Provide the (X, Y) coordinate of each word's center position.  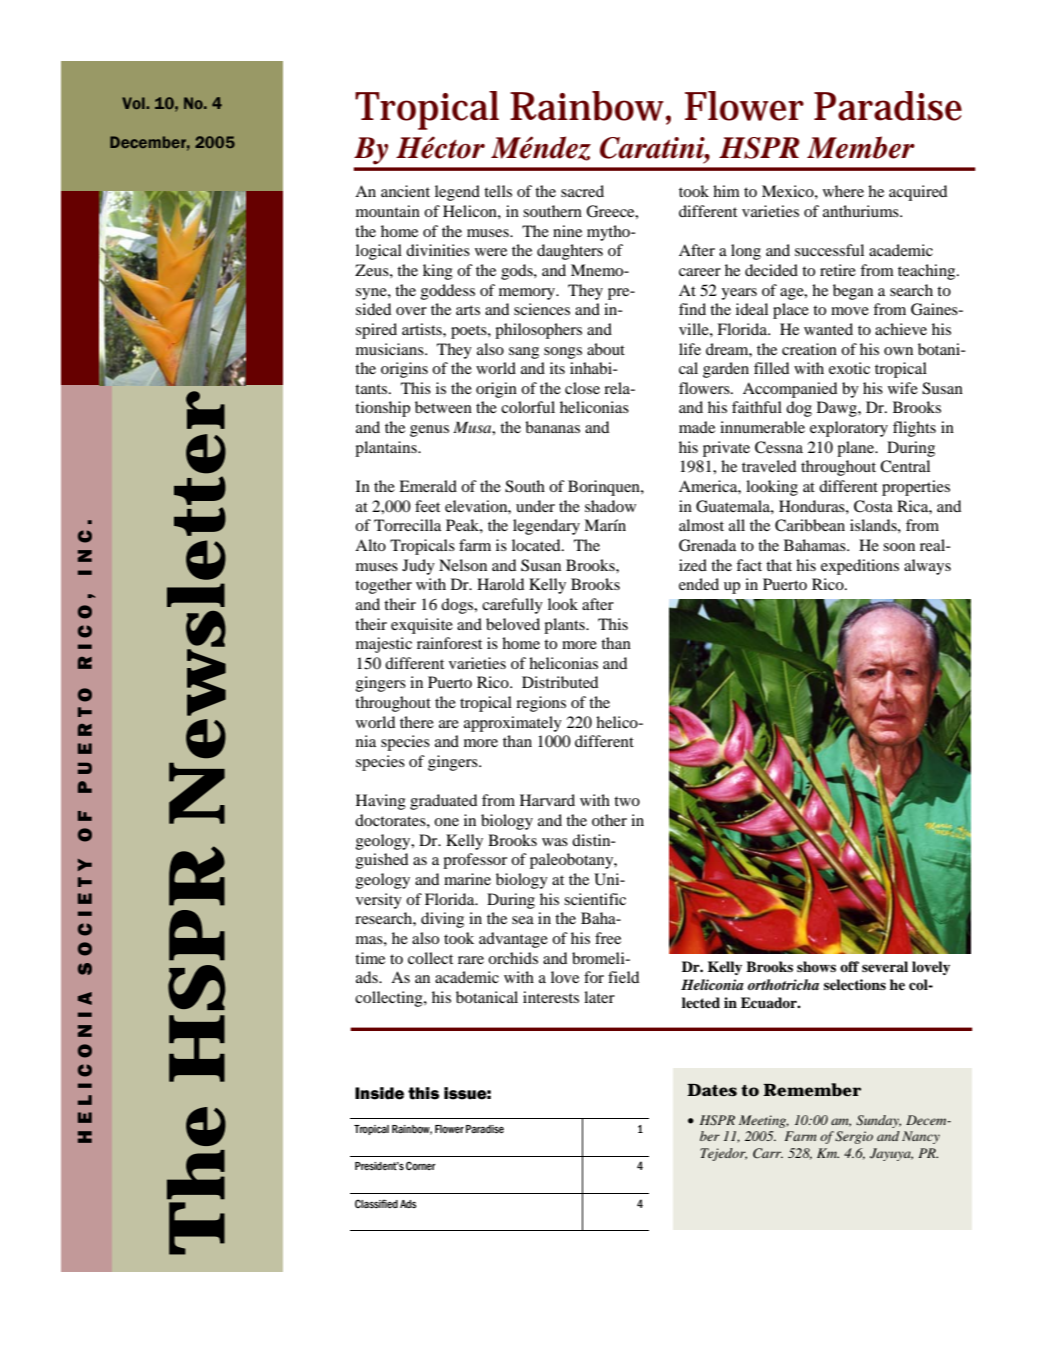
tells (498, 191)
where (843, 191)
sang (524, 353)
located (537, 545)
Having (381, 802)
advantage (513, 940)
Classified (376, 1203)
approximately (513, 724)
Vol (134, 103)
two (627, 801)
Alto (370, 545)
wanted (828, 329)
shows (816, 966)
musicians (391, 349)
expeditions (860, 567)
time (370, 958)
